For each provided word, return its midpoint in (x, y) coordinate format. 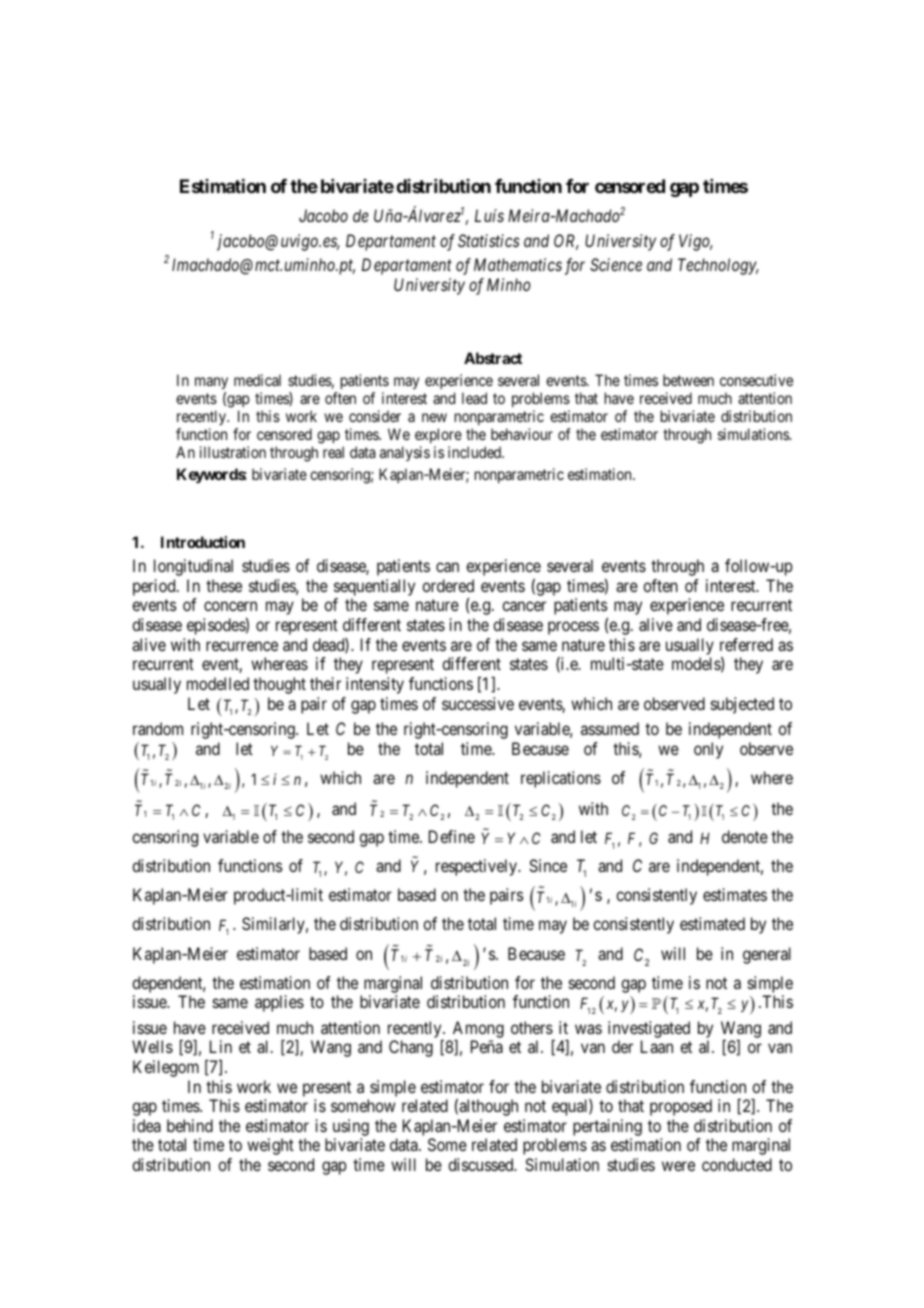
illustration (233, 452)
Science (616, 264)
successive (478, 703)
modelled (218, 683)
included (475, 452)
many (211, 385)
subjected (742, 705)
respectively (477, 867)
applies (279, 1003)
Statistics (489, 240)
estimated (712, 923)
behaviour (522, 434)
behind (190, 1125)
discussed (482, 1164)
